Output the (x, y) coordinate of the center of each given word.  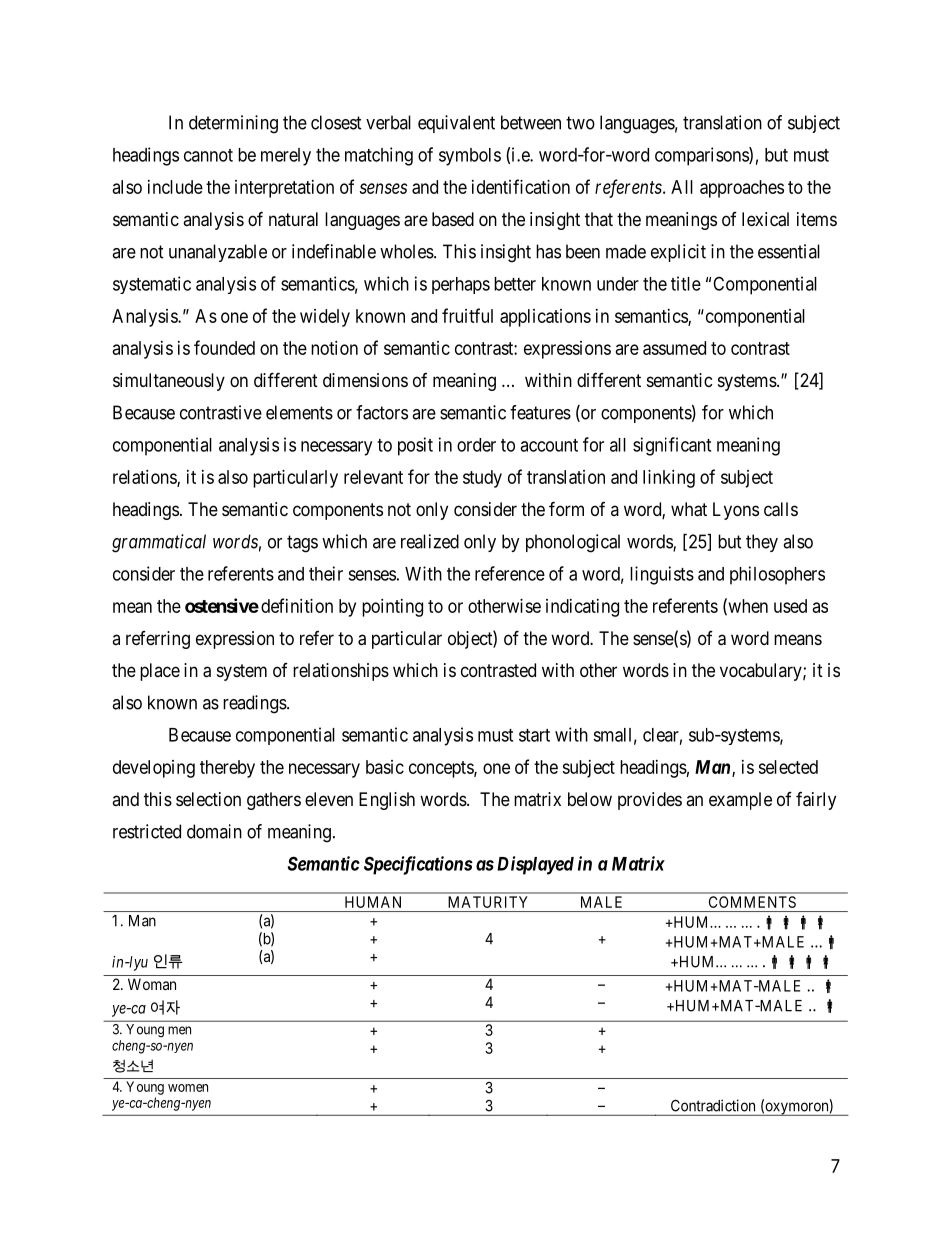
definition (297, 605)
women (188, 1088)
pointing (392, 608)
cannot (208, 155)
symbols (470, 157)
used (790, 606)
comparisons (702, 156)
